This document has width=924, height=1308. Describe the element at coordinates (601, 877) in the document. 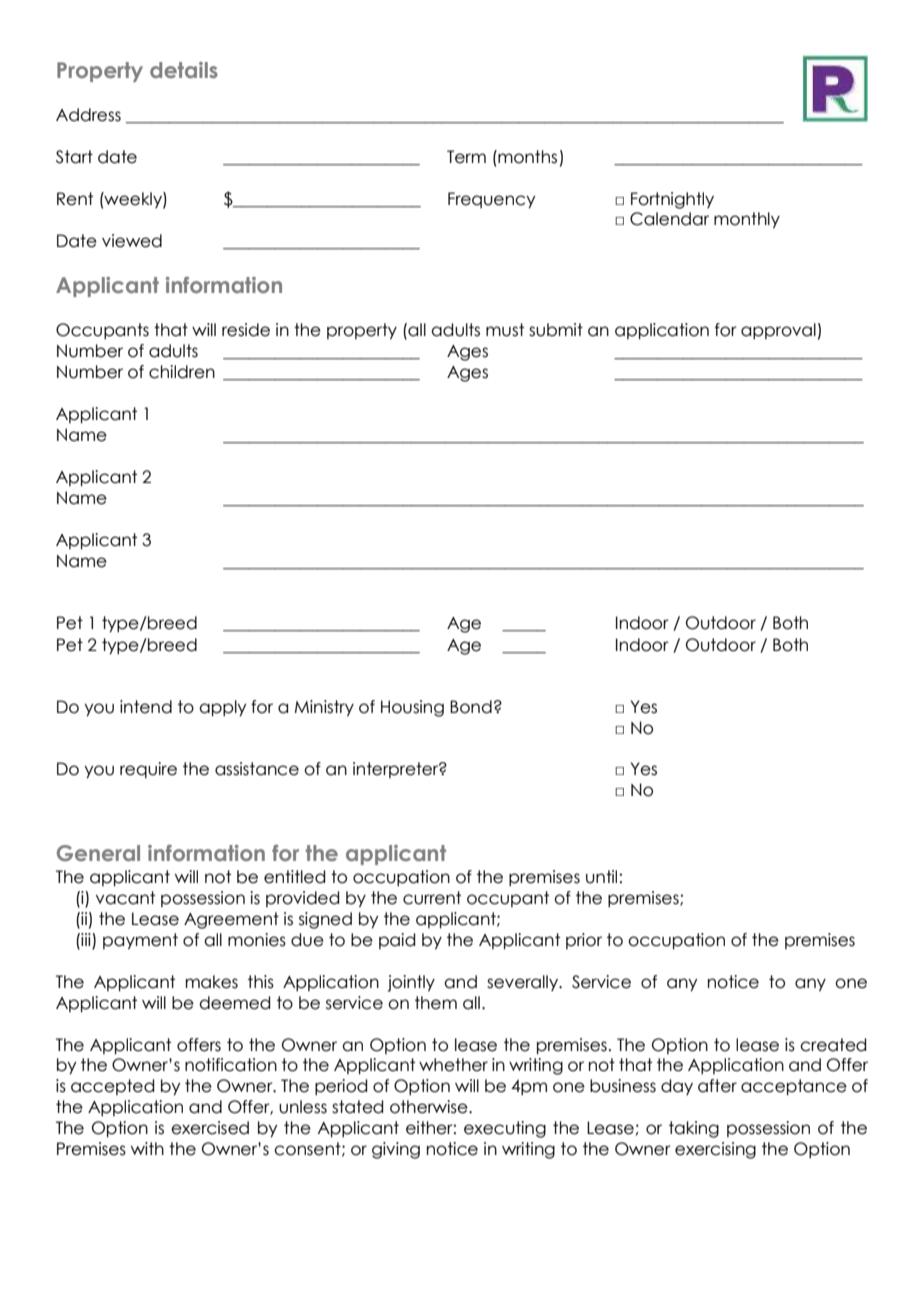

I see `until` at that location.
